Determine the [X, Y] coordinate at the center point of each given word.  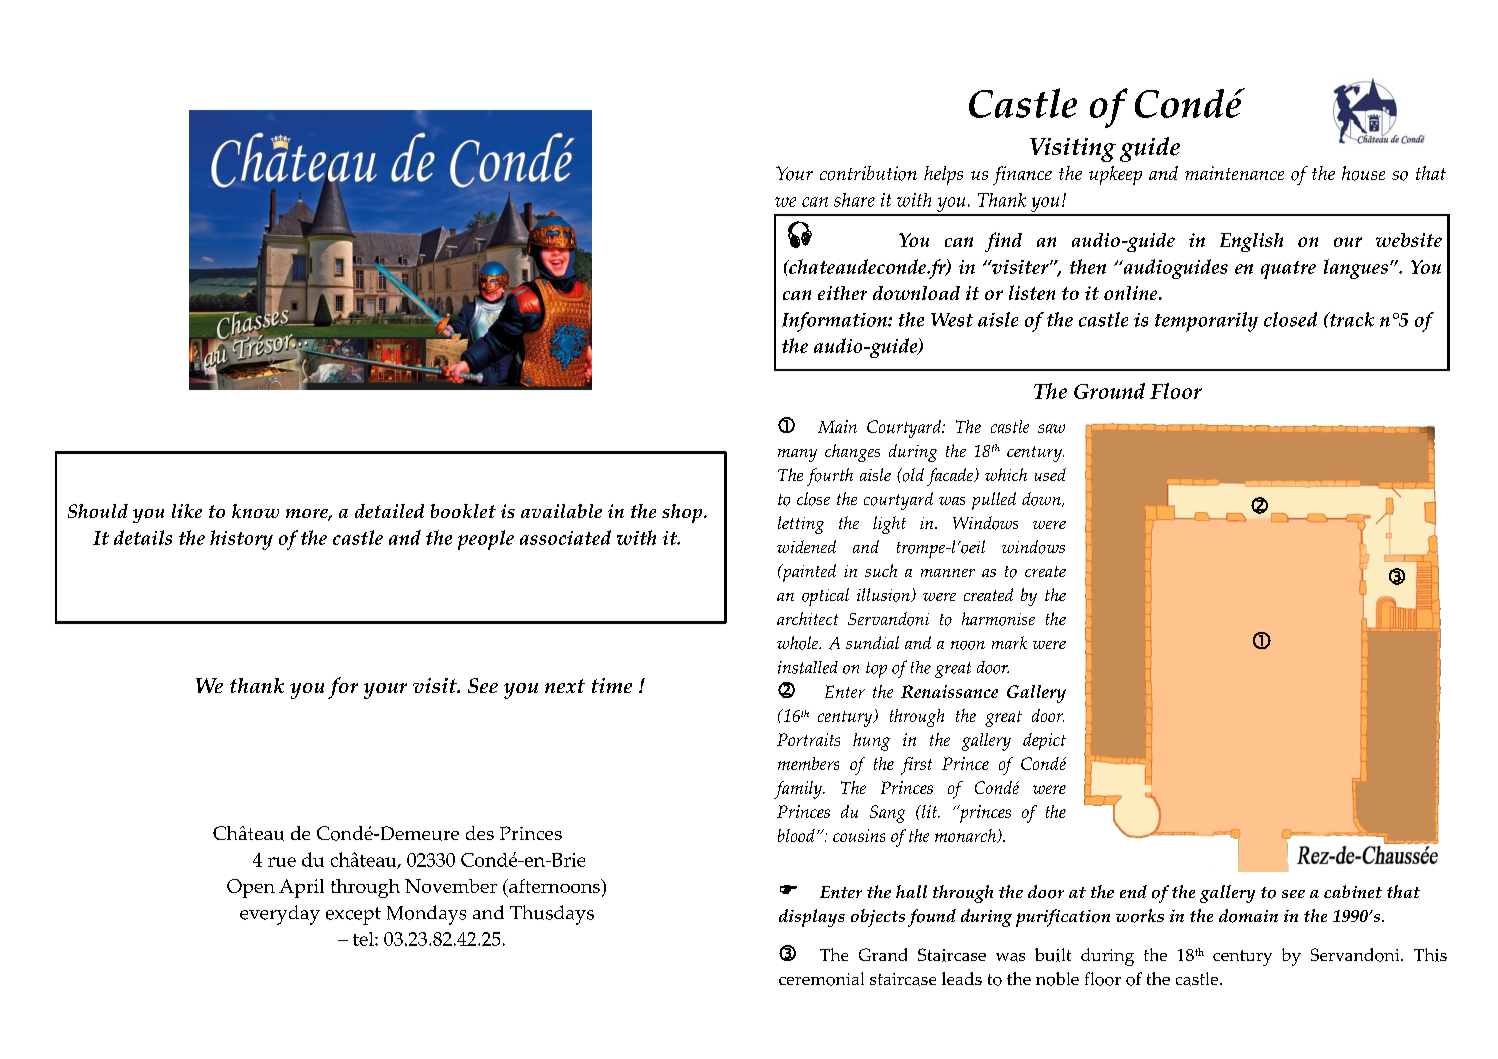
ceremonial [821, 979]
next [565, 686]
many [797, 455]
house [1363, 173]
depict [1044, 741]
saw [1051, 428]
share [854, 200]
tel [364, 939]
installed [808, 667]
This [1430, 955]
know [255, 511]
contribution [868, 173]
